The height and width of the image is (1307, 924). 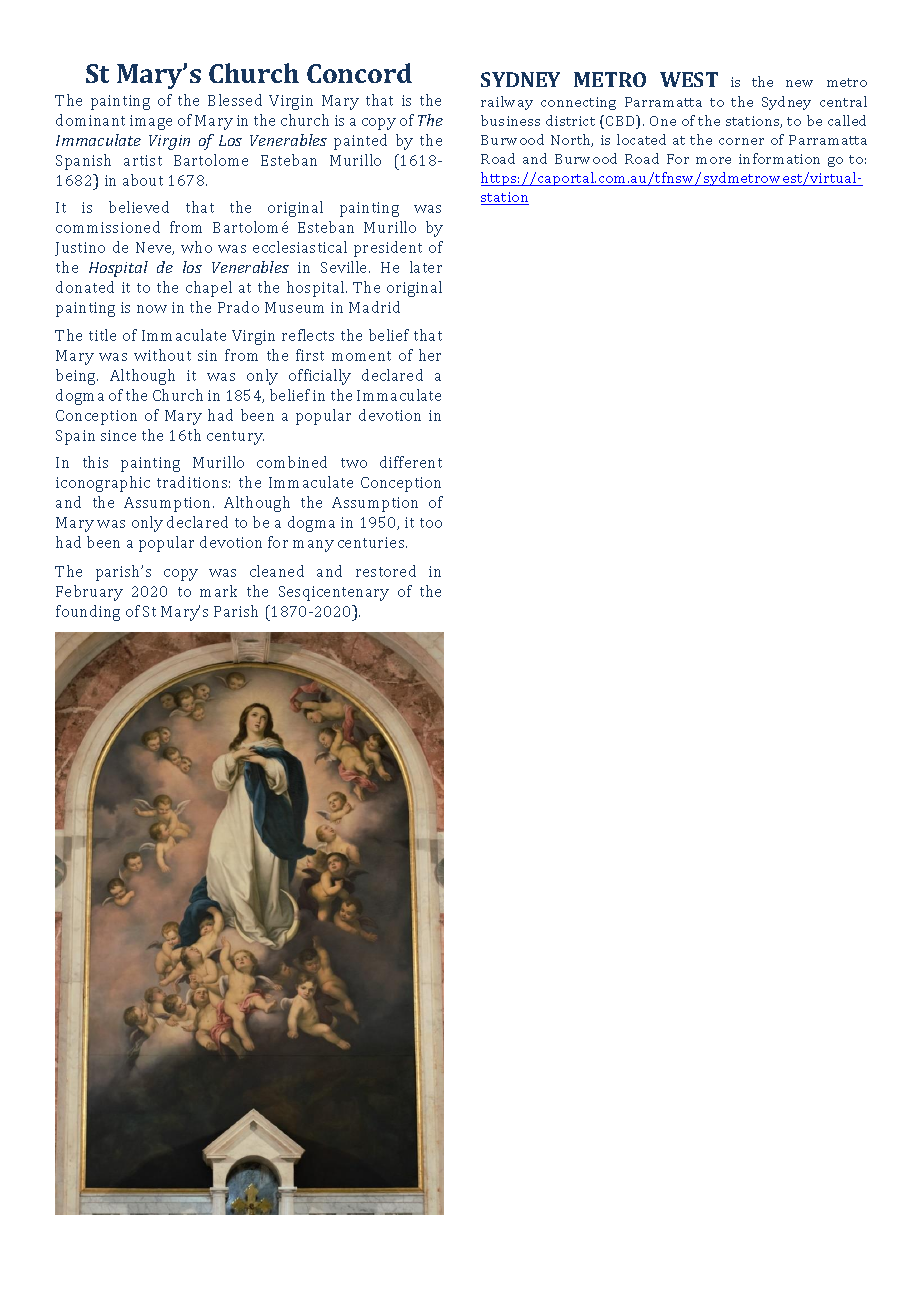 I want to click on railway, so click(x=507, y=103).
